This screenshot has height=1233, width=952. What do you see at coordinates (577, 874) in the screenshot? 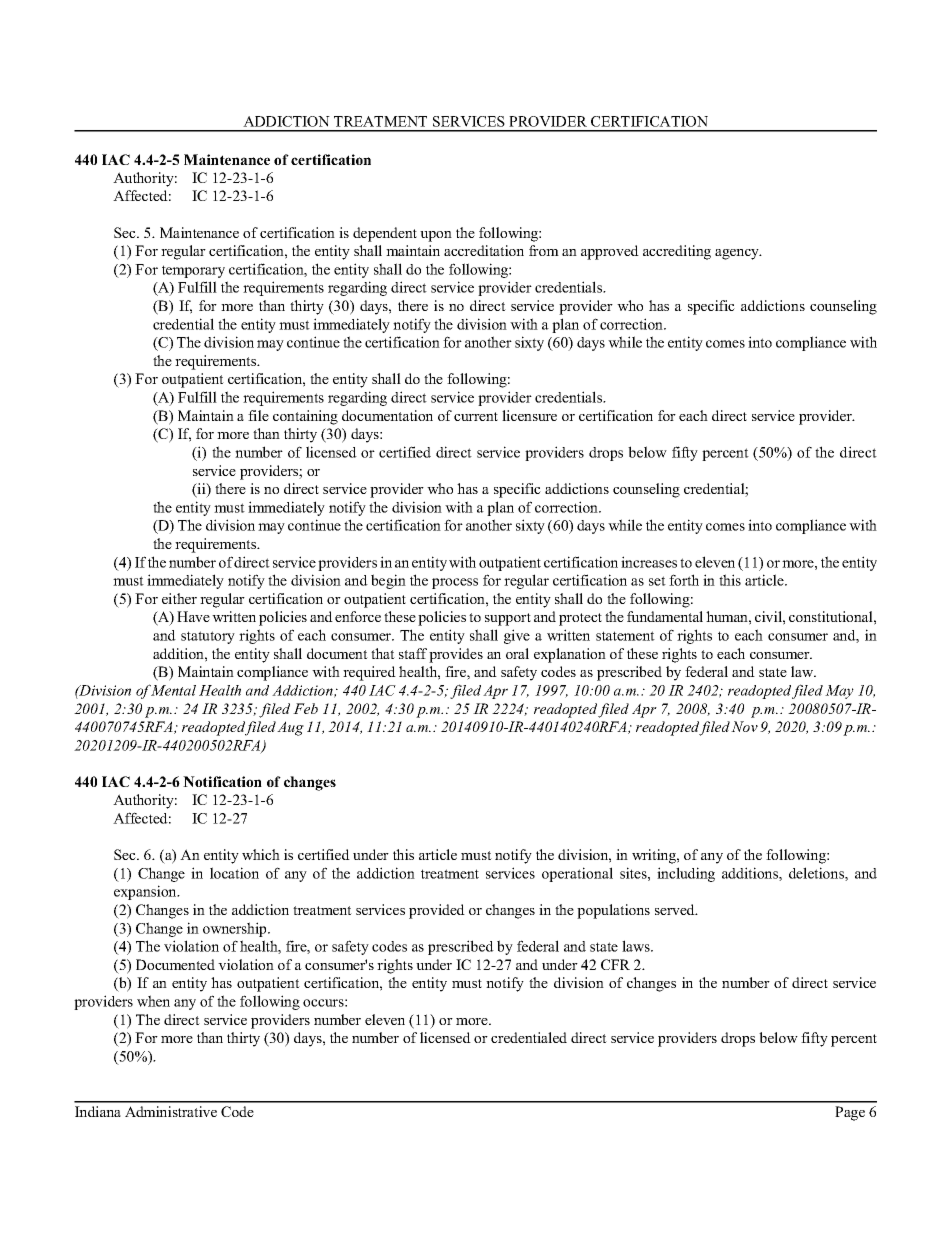
I see `operational` at bounding box center [577, 874].
